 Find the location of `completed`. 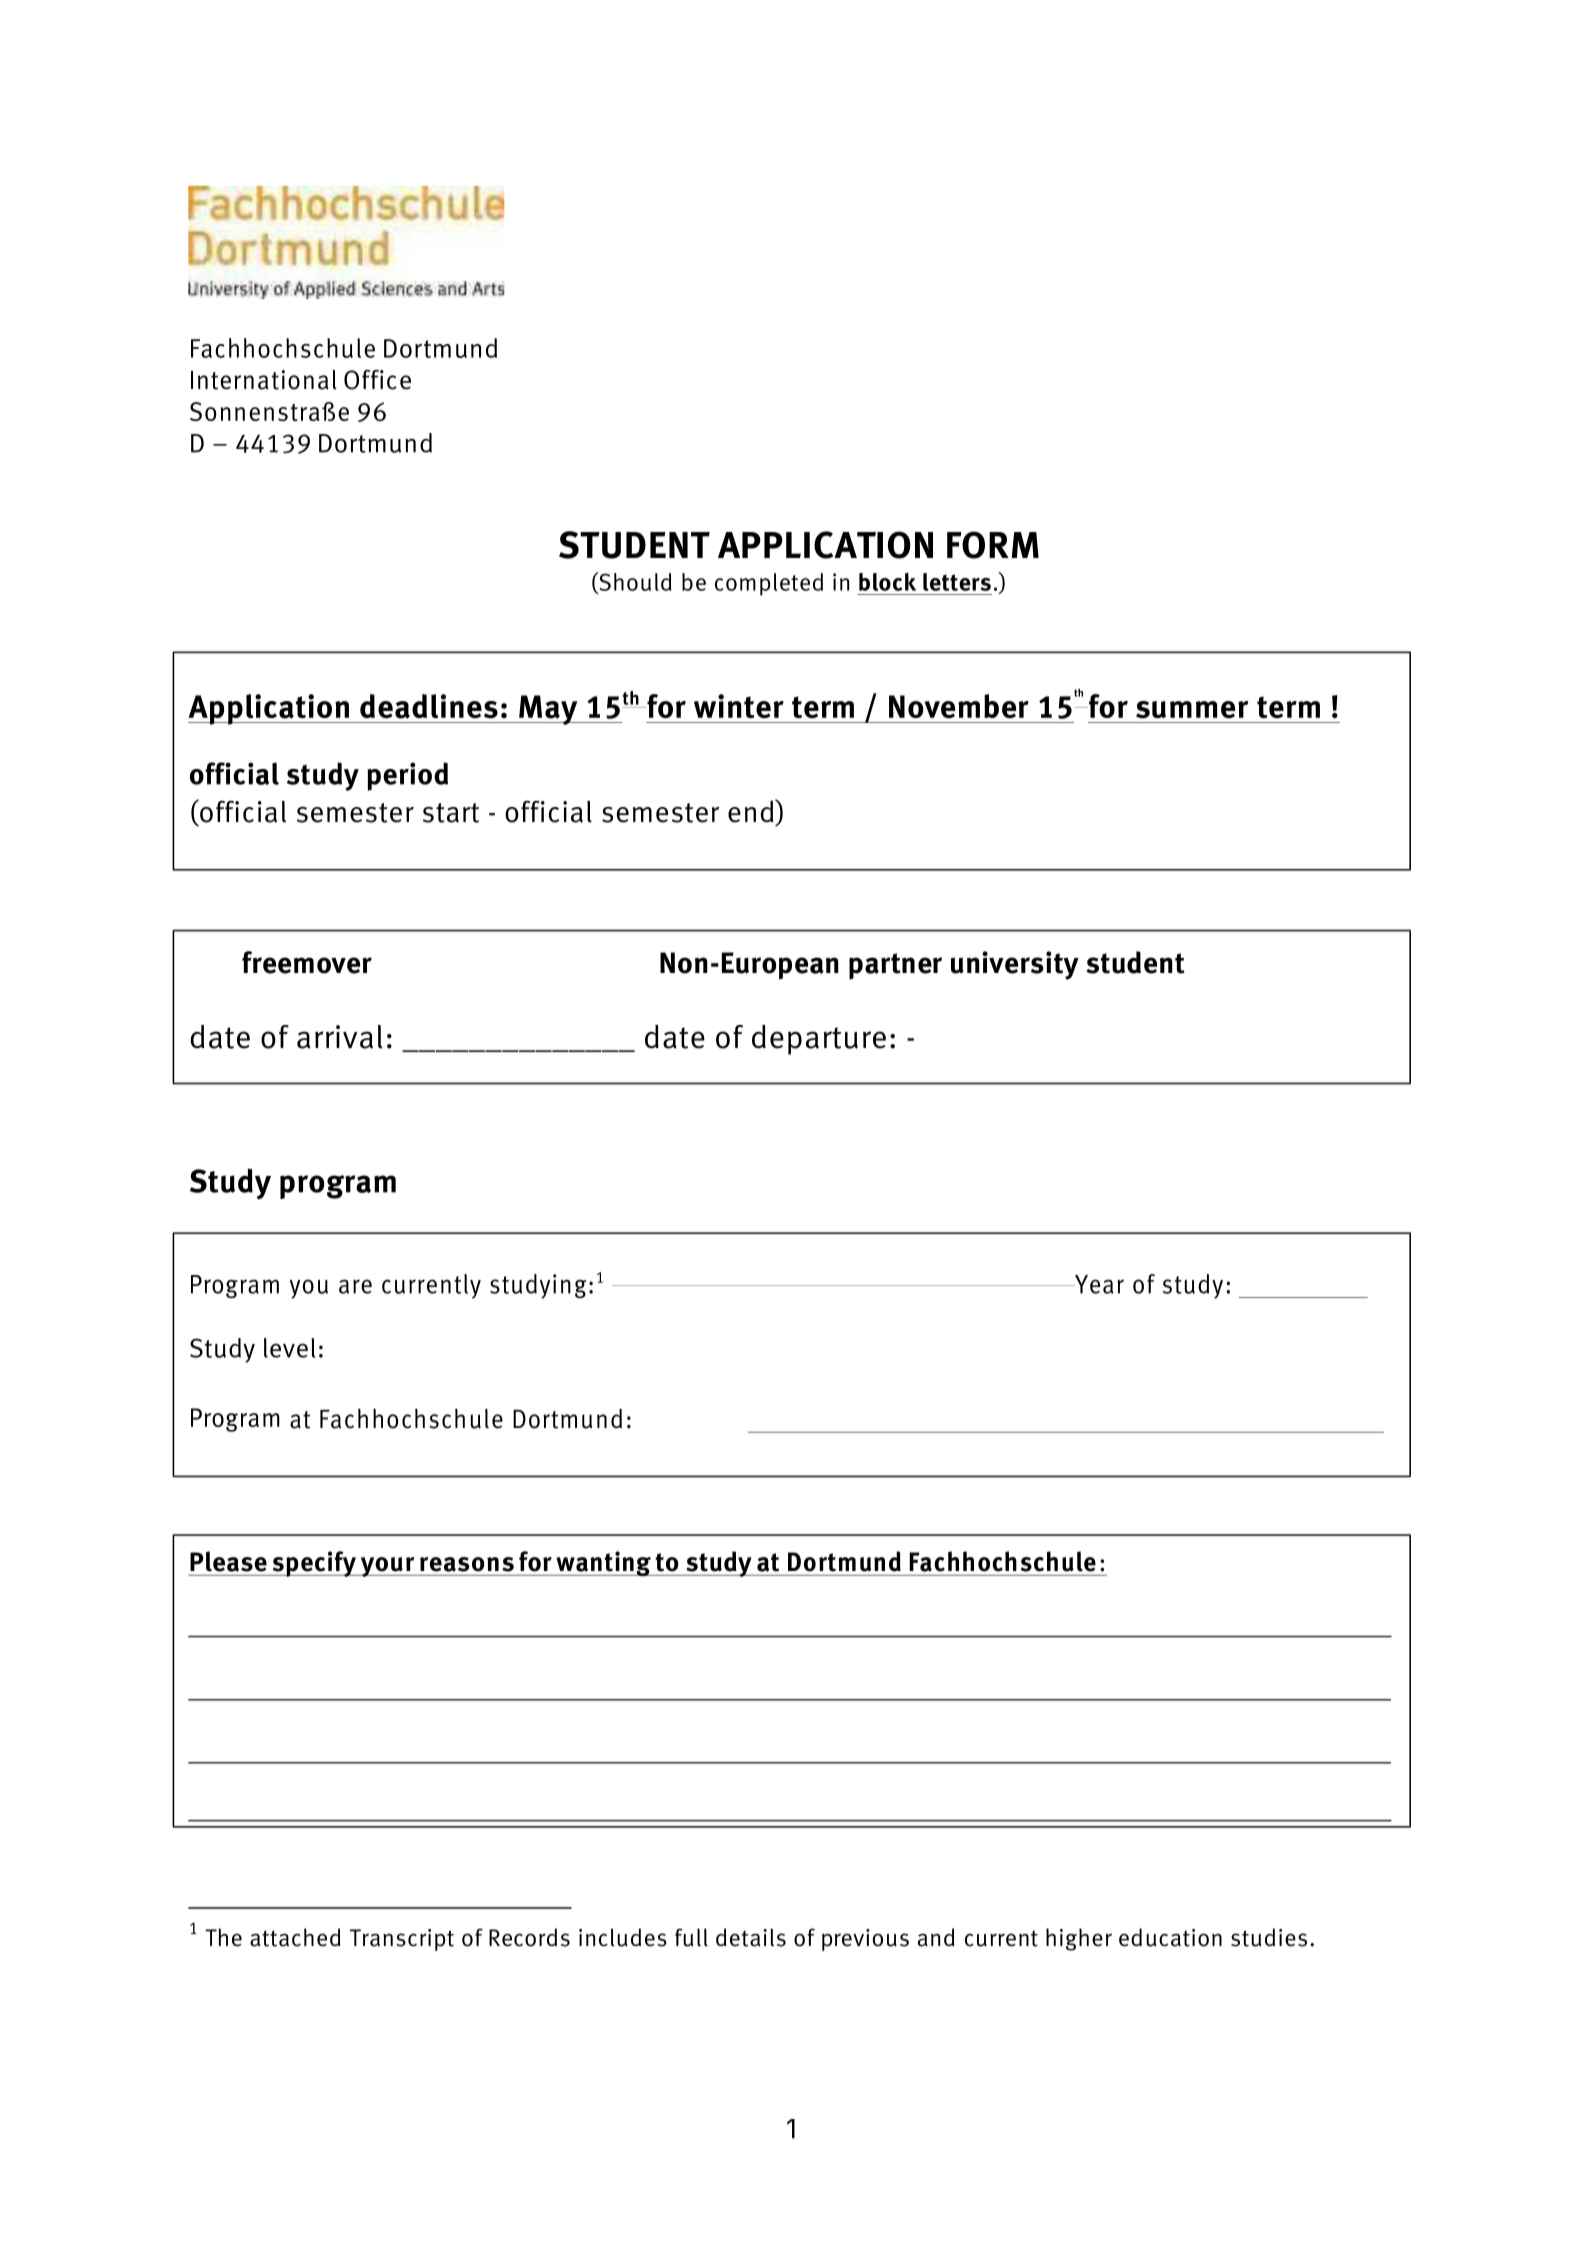

completed is located at coordinates (769, 584).
